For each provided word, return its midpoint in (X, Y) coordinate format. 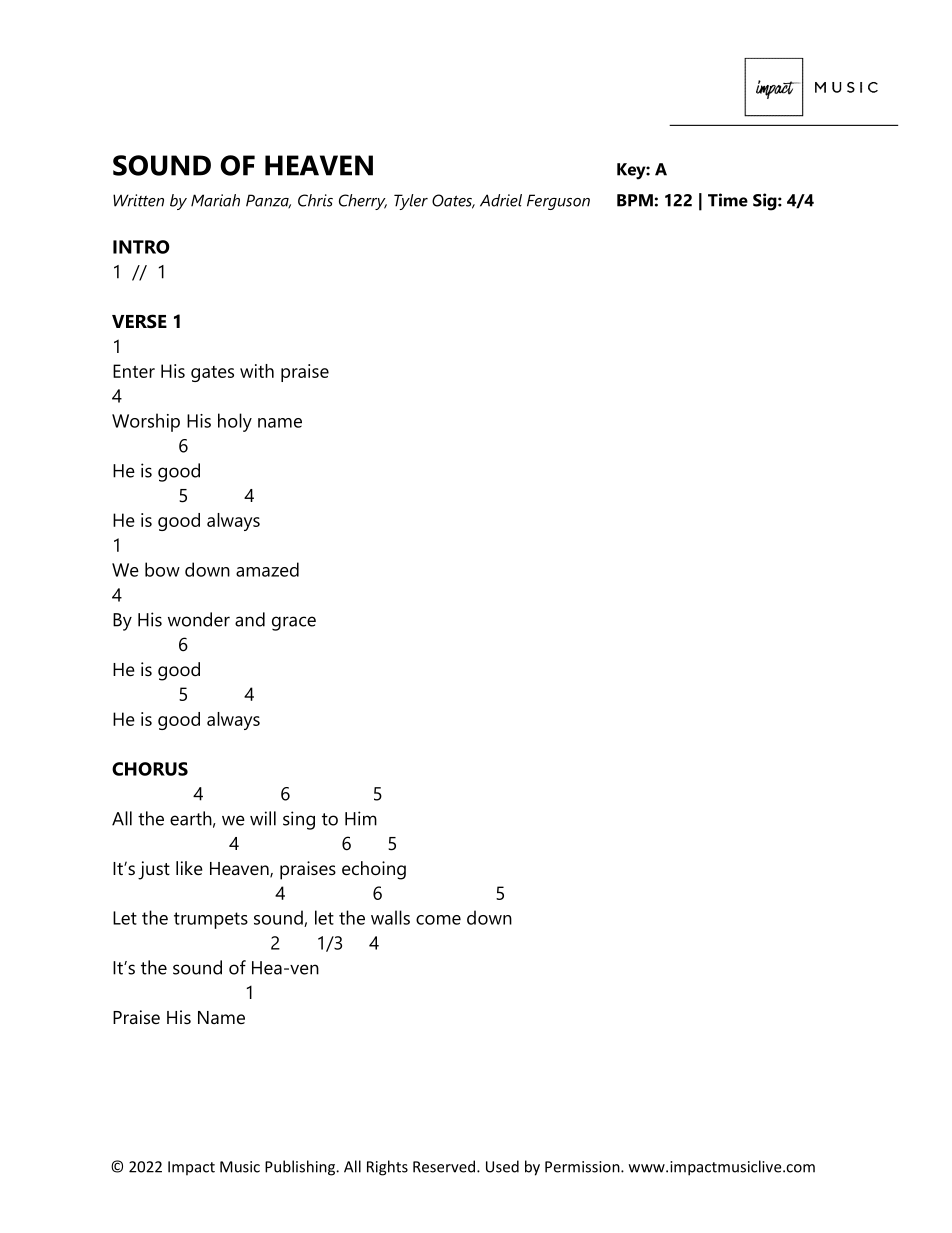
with (257, 371)
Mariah (215, 200)
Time (728, 200)
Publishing (301, 1168)
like (189, 868)
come (438, 920)
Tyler (411, 202)
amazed (267, 569)
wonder (199, 619)
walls (390, 917)
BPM (635, 200)
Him (361, 818)
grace (294, 623)
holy (235, 422)
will (263, 818)
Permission (583, 1167)
